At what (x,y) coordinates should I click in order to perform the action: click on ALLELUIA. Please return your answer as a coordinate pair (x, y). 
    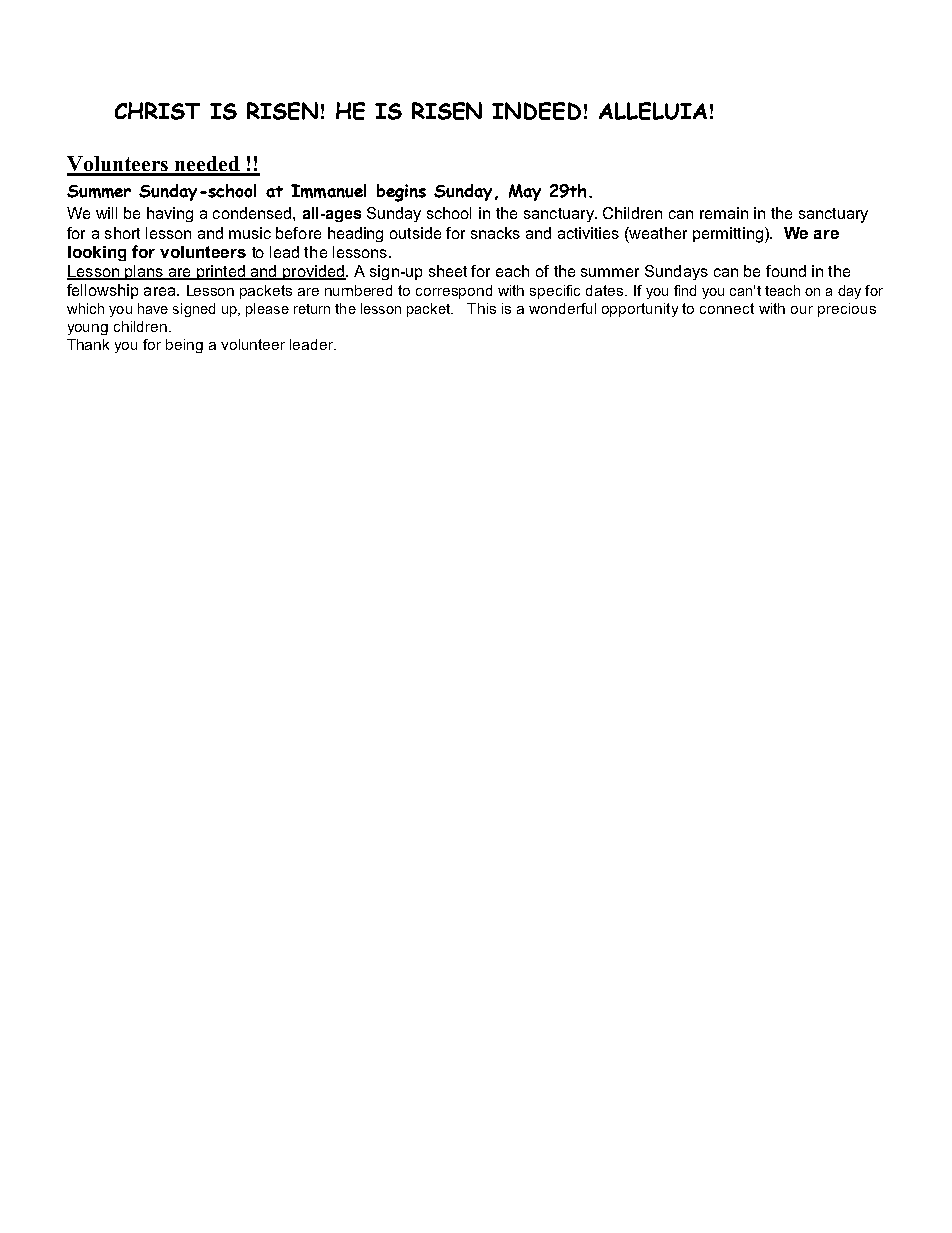
    Looking at the image, I should click on (653, 111).
